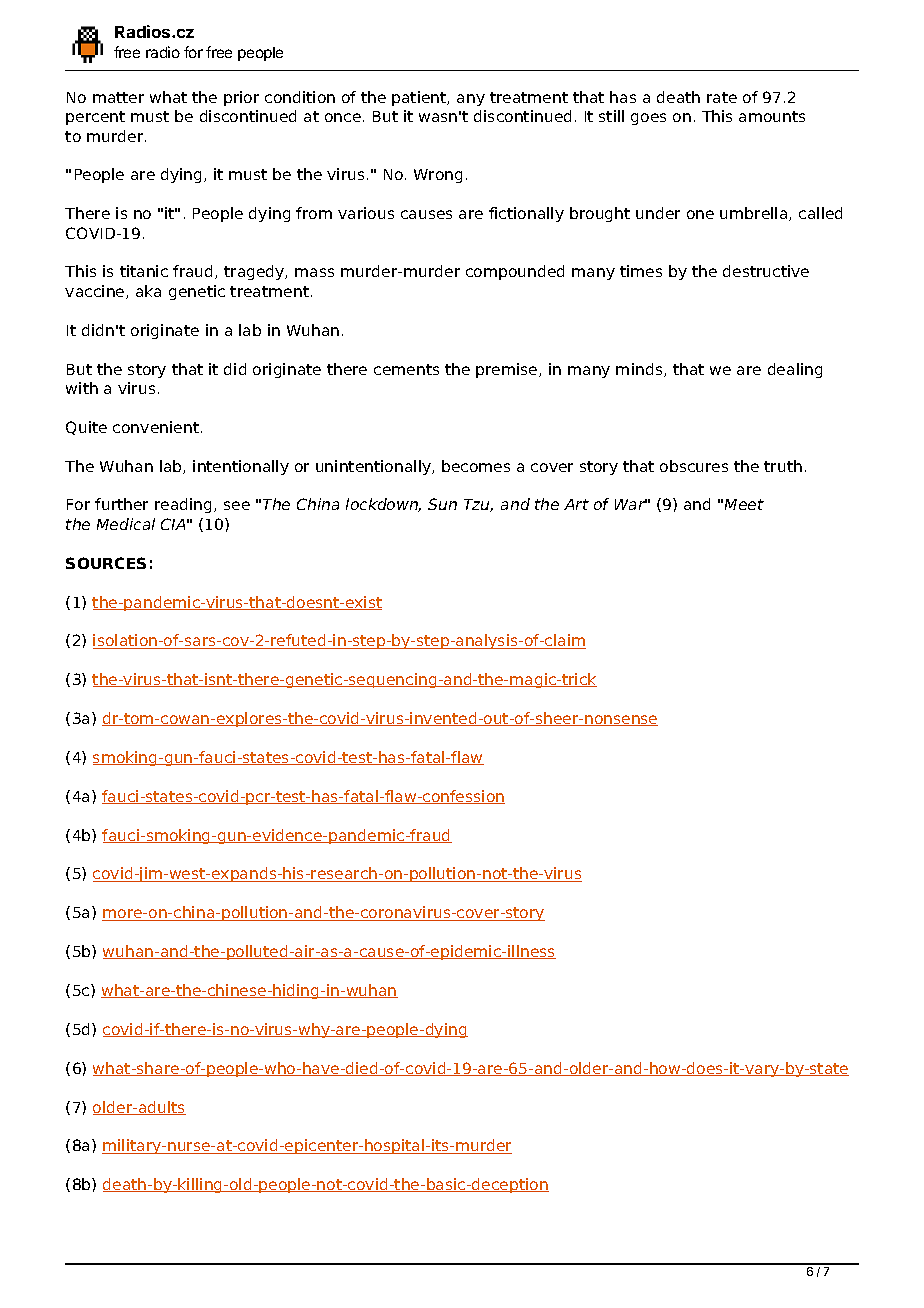 The image size is (924, 1308). What do you see at coordinates (314, 213) in the document?
I see `from` at bounding box center [314, 213].
